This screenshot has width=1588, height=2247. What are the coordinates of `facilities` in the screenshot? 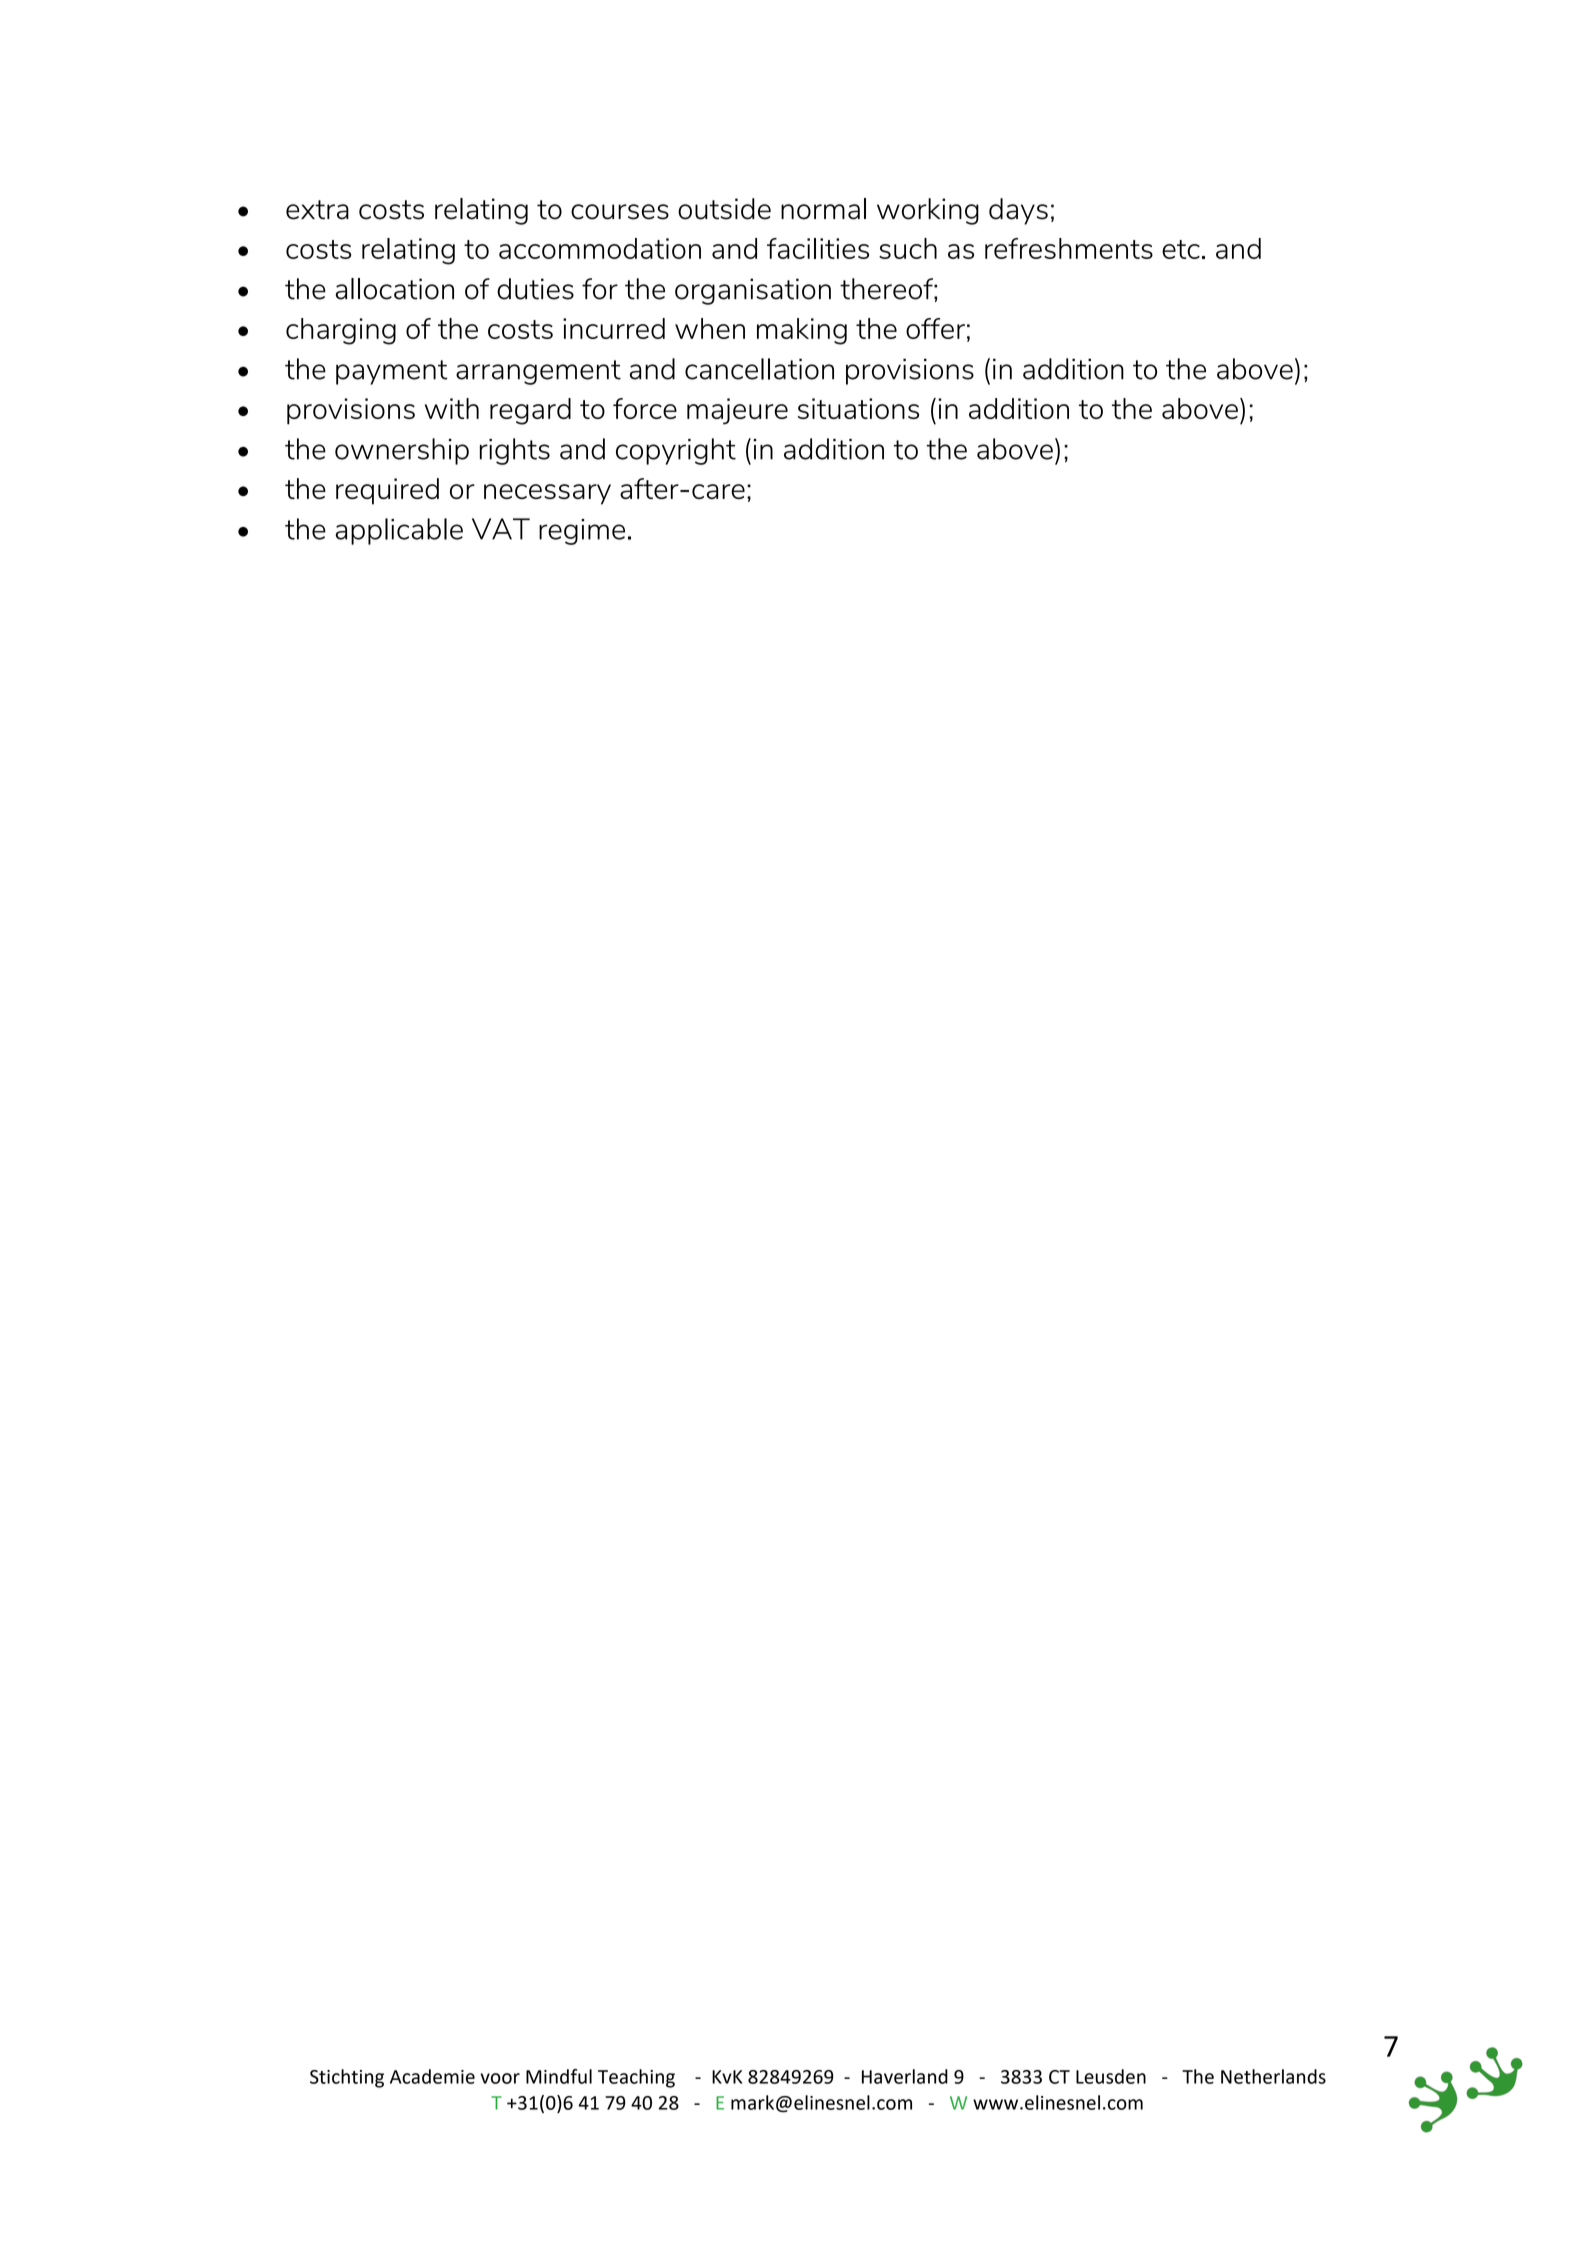 It's located at (818, 248).
